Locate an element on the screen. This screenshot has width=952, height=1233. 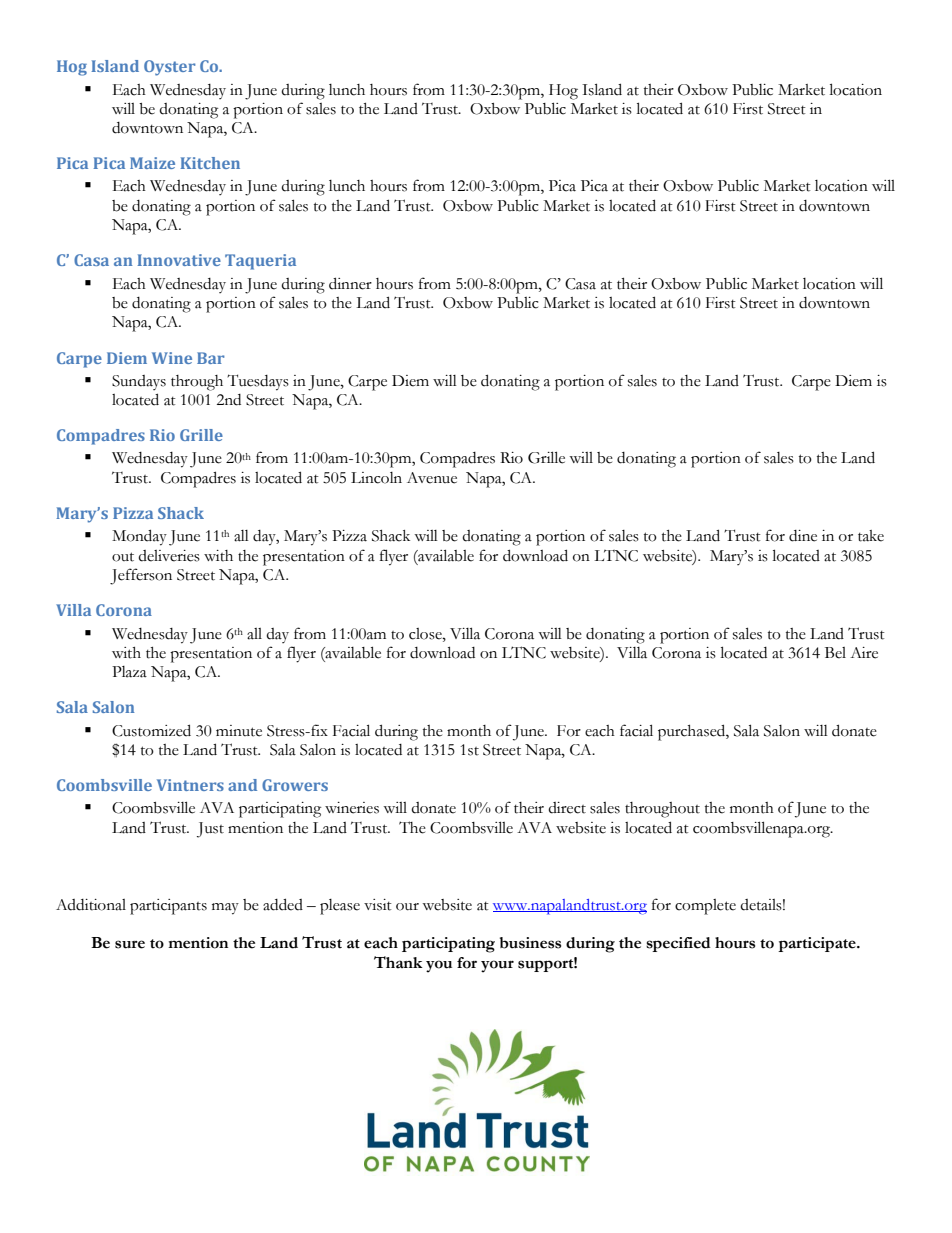
take is located at coordinates (871, 536).
